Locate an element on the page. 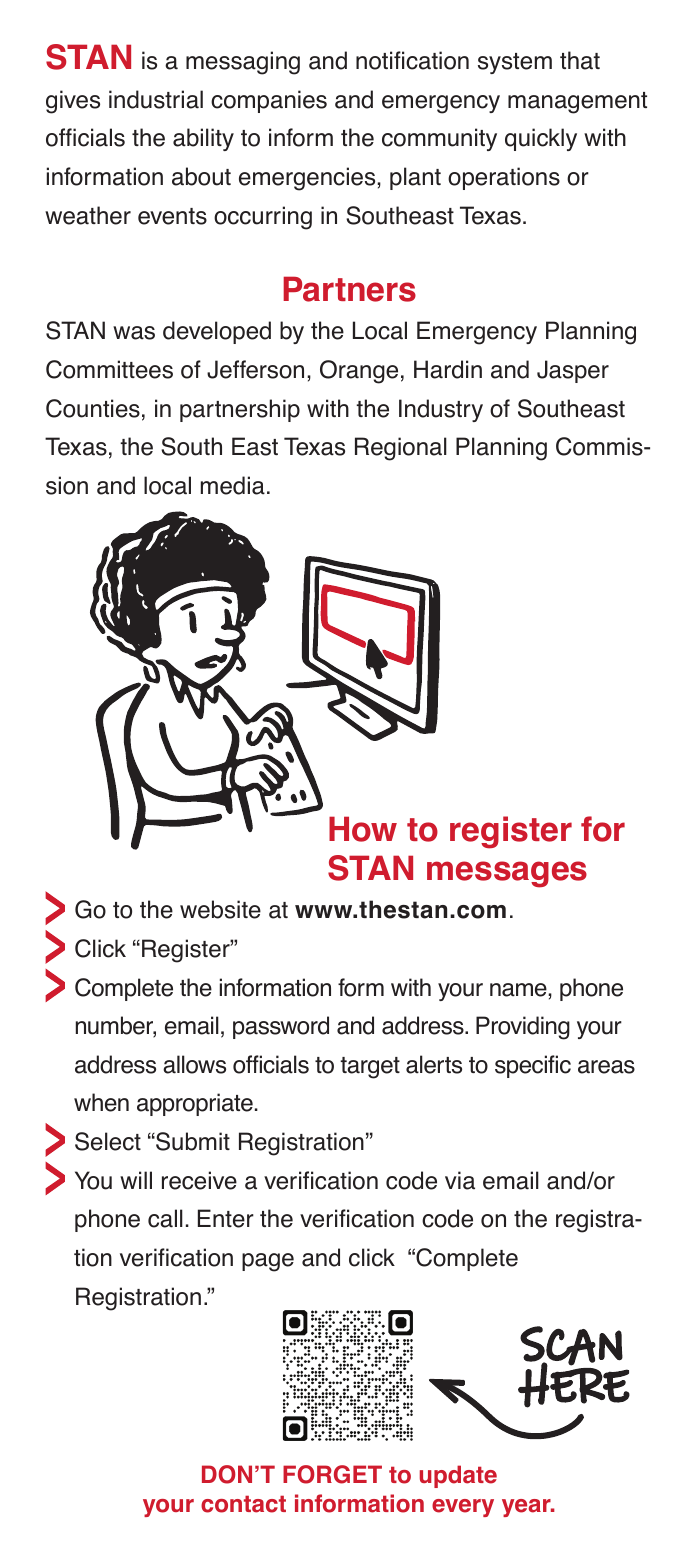  contact is located at coordinates (243, 1504).
